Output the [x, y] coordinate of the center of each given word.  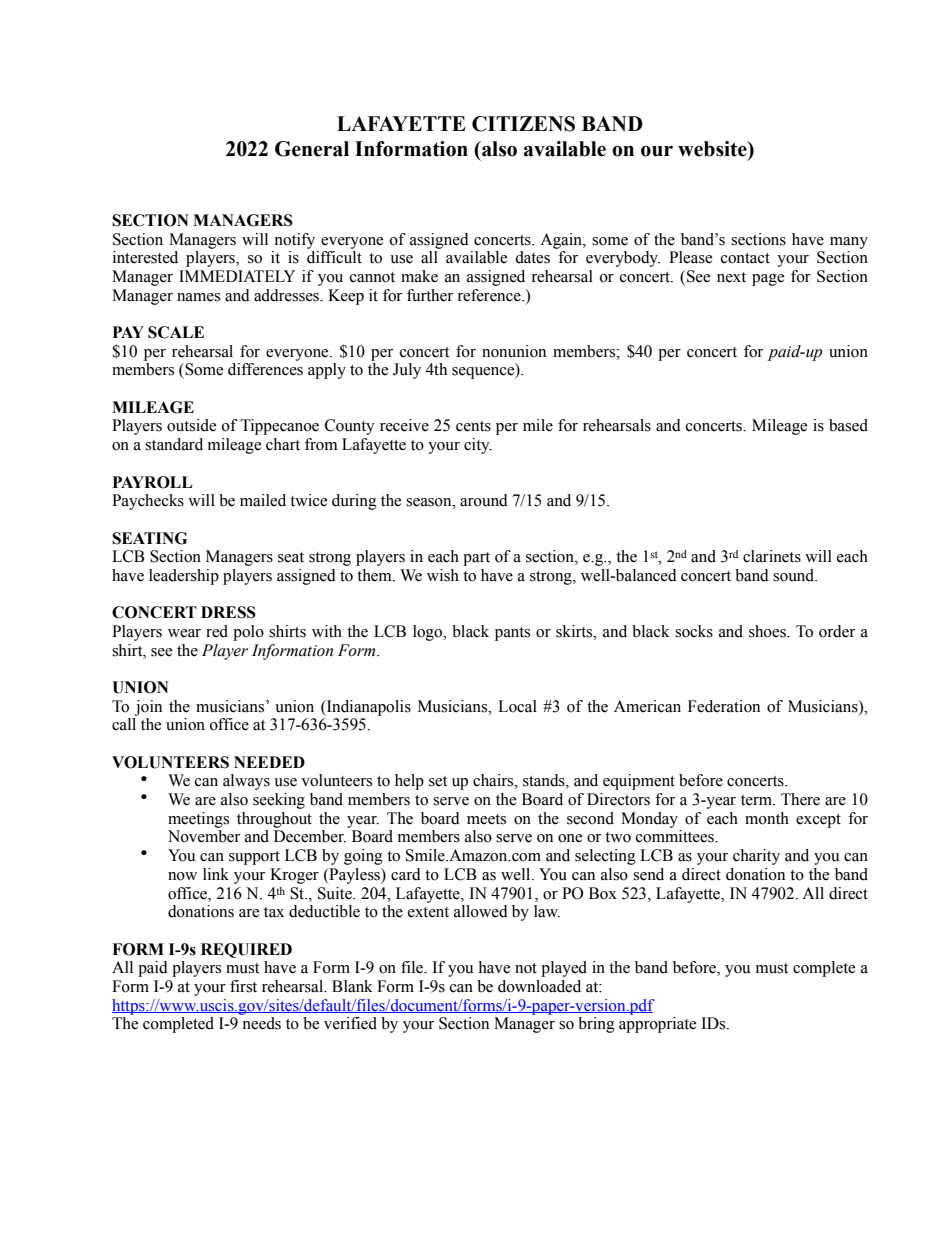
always [246, 782]
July [407, 371]
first [243, 986]
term [757, 800]
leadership [184, 577]
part [476, 559]
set [438, 781]
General [312, 149]
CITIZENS [523, 124]
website [713, 149]
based [848, 425]
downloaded [539, 986]
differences [265, 369]
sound [795, 575]
